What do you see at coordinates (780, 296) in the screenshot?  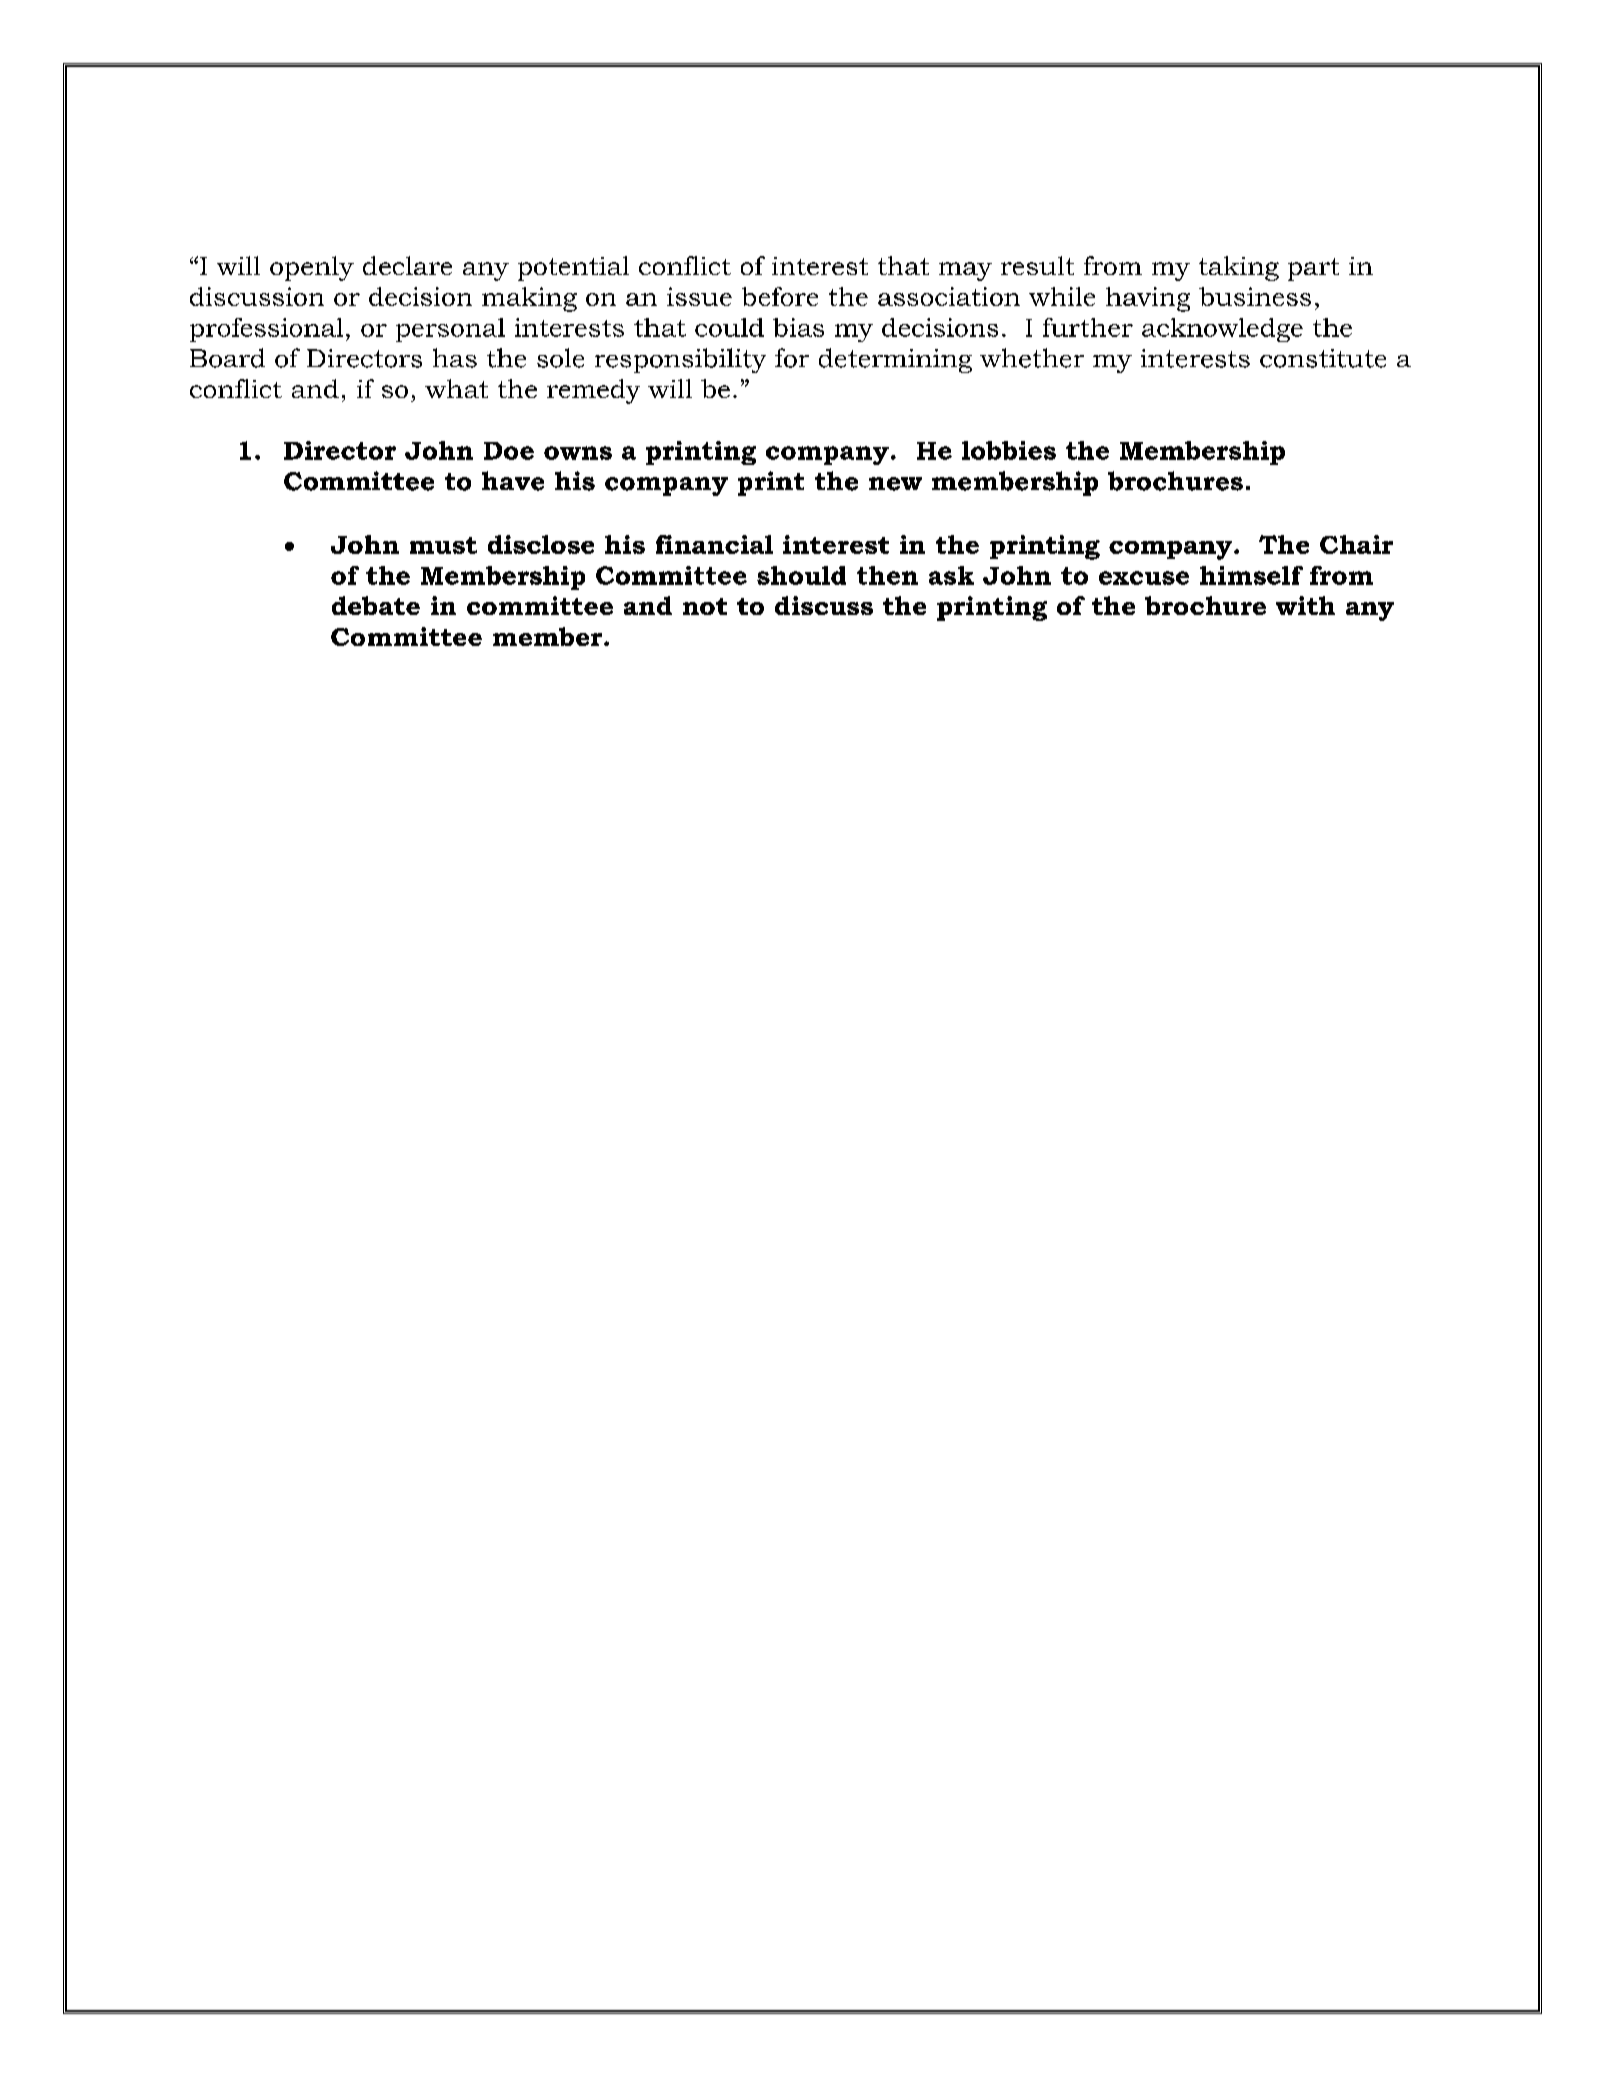 I see `before` at bounding box center [780, 296].
